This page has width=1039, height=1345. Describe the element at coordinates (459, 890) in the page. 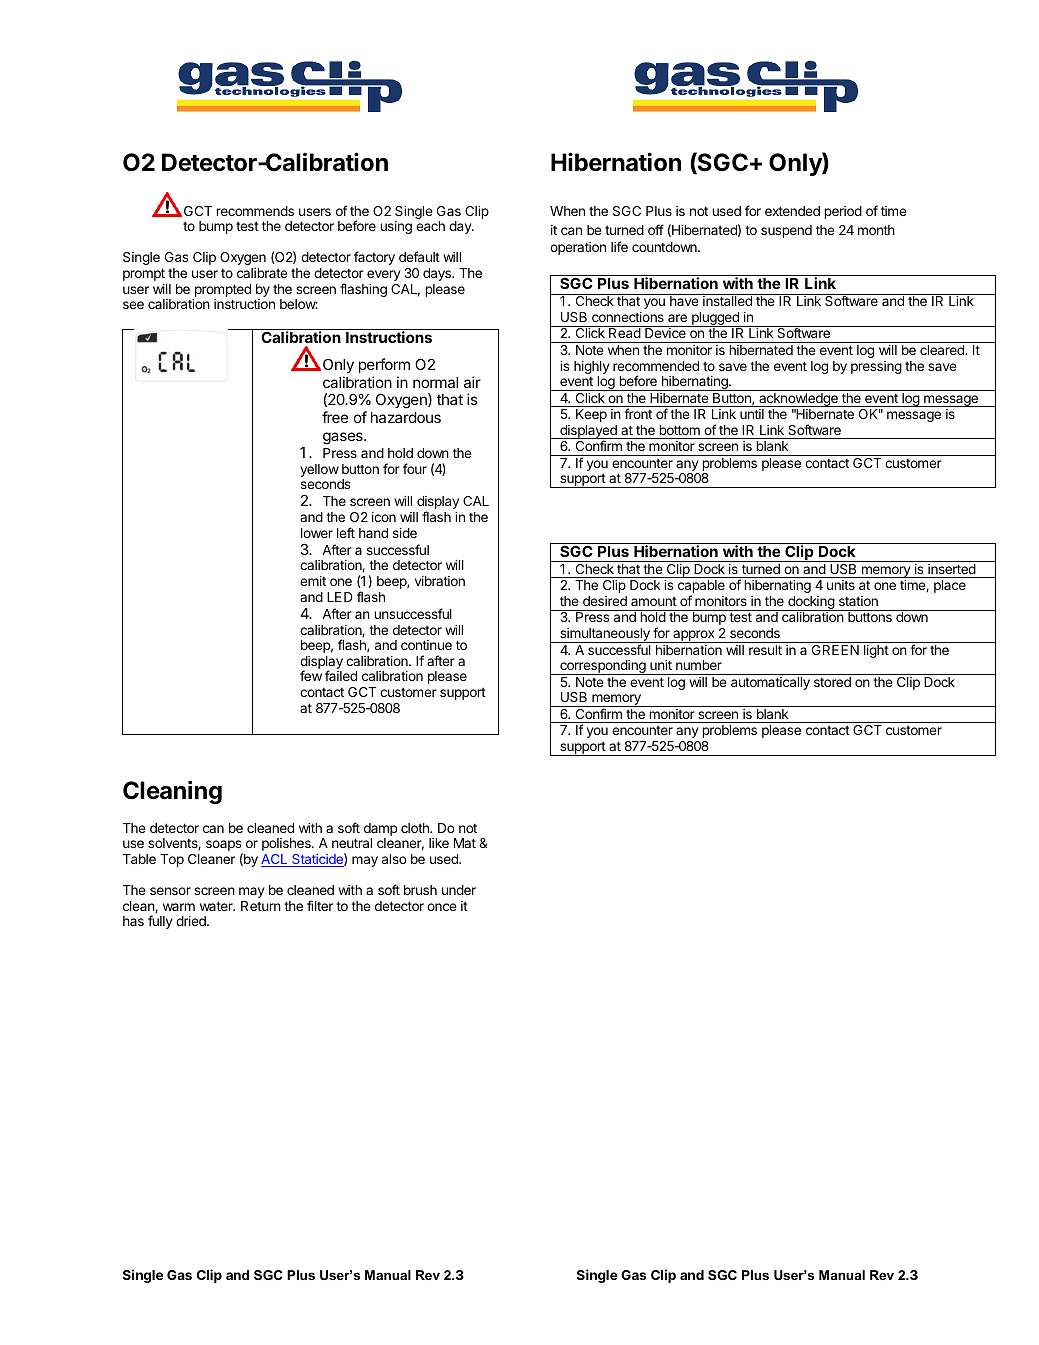

I see `under` at that location.
